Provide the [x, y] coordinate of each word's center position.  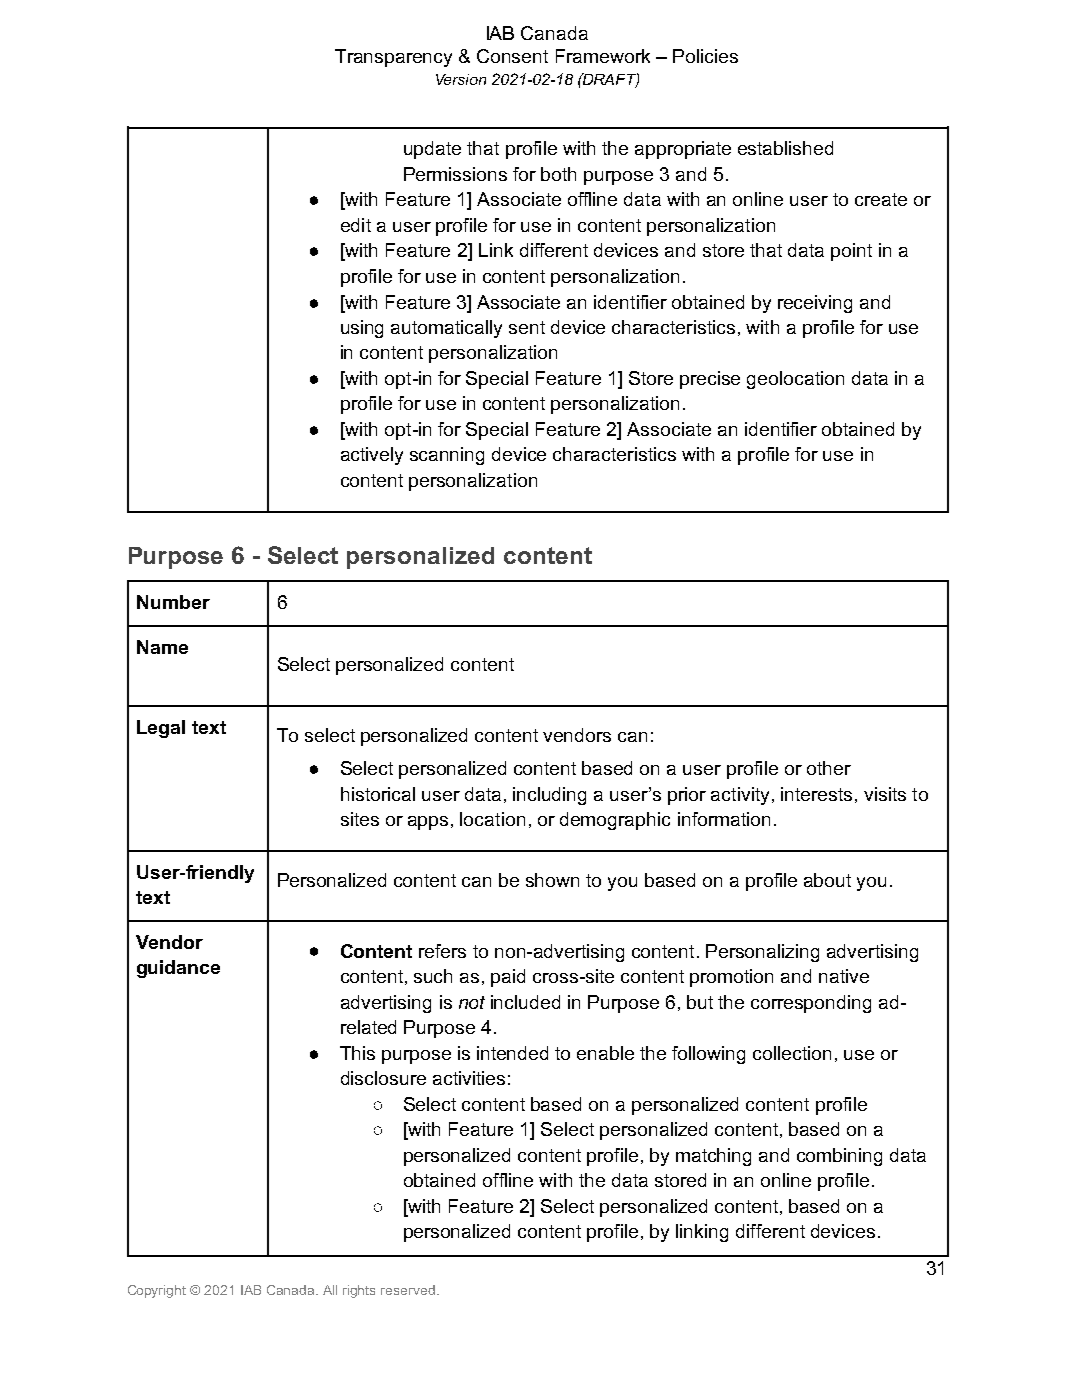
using [362, 329]
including [549, 796]
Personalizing [762, 953]
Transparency [393, 58]
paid [508, 978]
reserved [408, 1290]
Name [162, 647]
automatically [446, 329]
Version [461, 79]
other [829, 768]
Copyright [157, 1291]
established [785, 148]
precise [710, 380]
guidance [178, 969]
